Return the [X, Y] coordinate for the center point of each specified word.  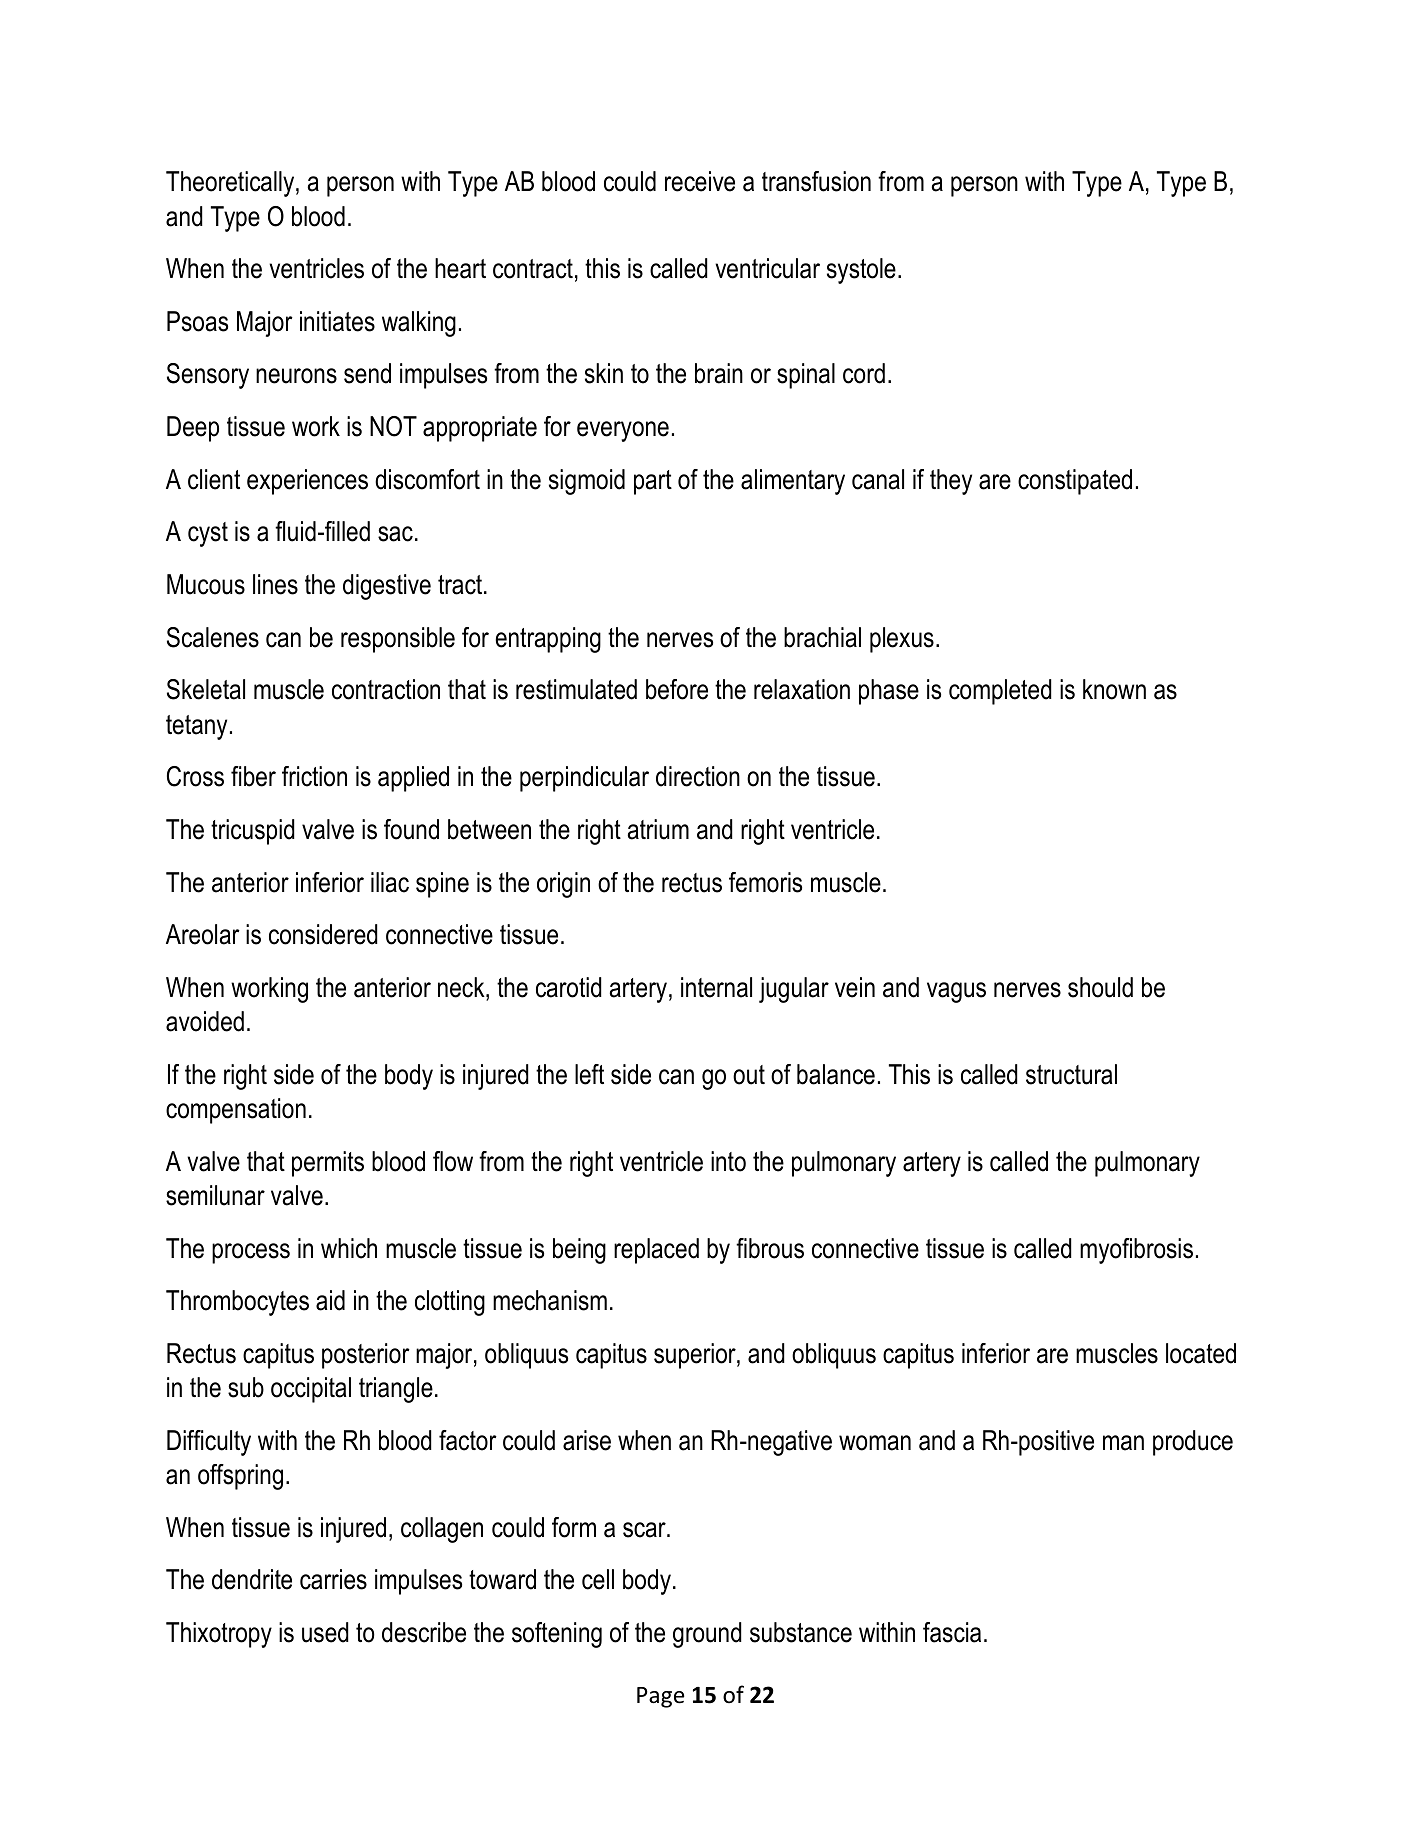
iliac [390, 882]
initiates [337, 321]
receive [700, 181]
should [1100, 987]
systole [861, 271]
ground [707, 1635]
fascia [952, 1632]
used [325, 1632]
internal [716, 987]
